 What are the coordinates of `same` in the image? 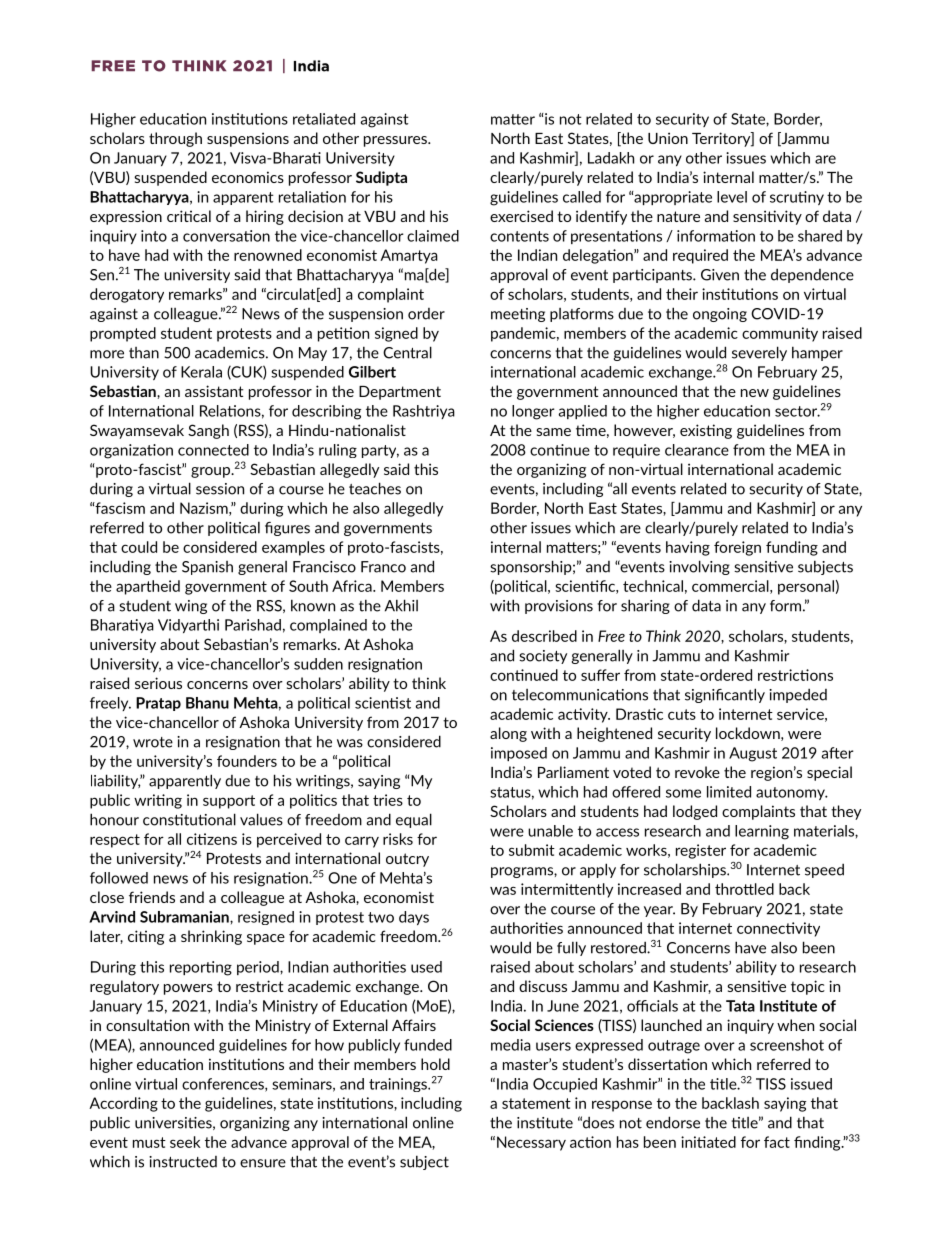 It's located at (553, 432).
